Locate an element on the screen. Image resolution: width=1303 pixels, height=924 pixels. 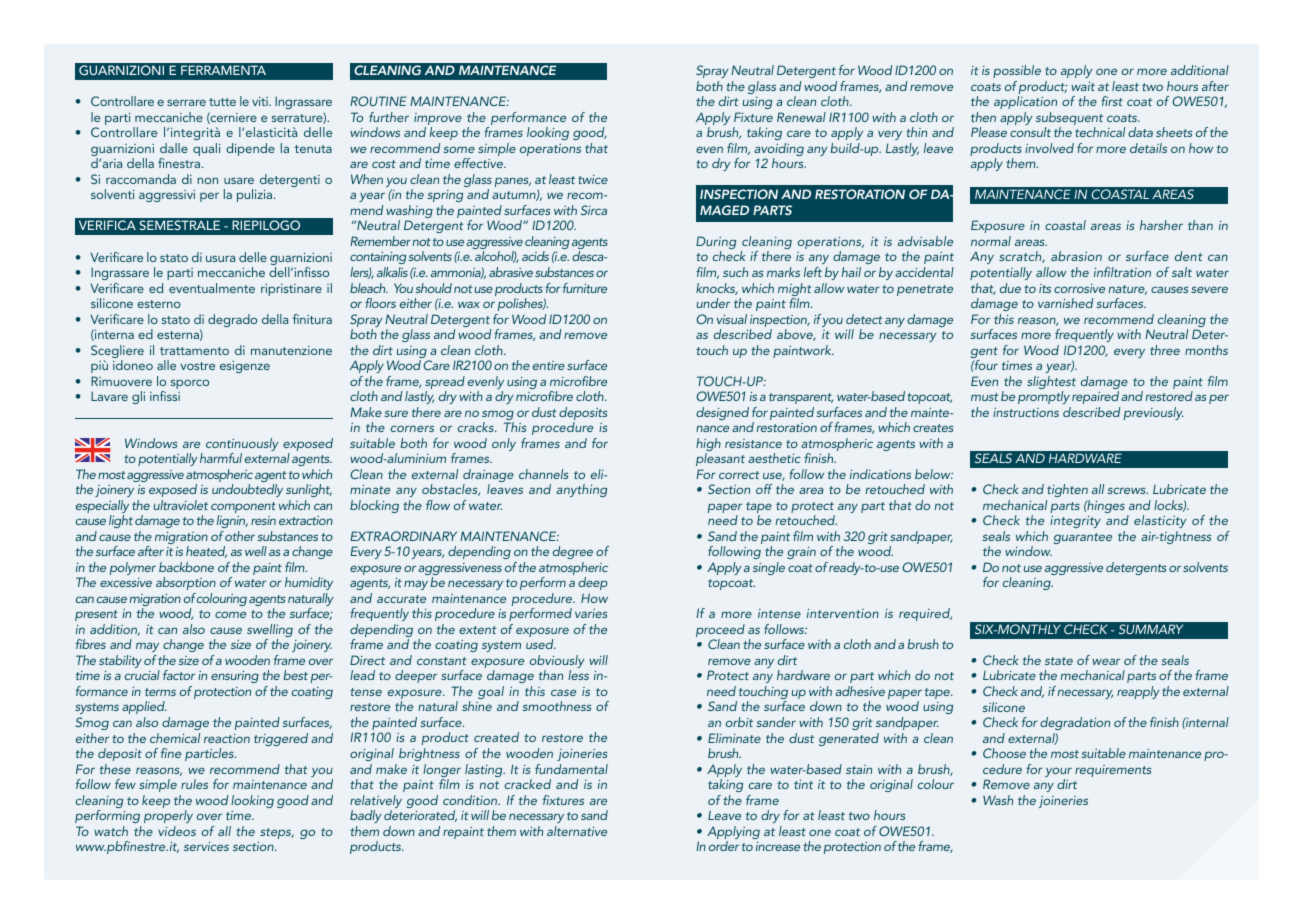
state is located at coordinates (1059, 661).
